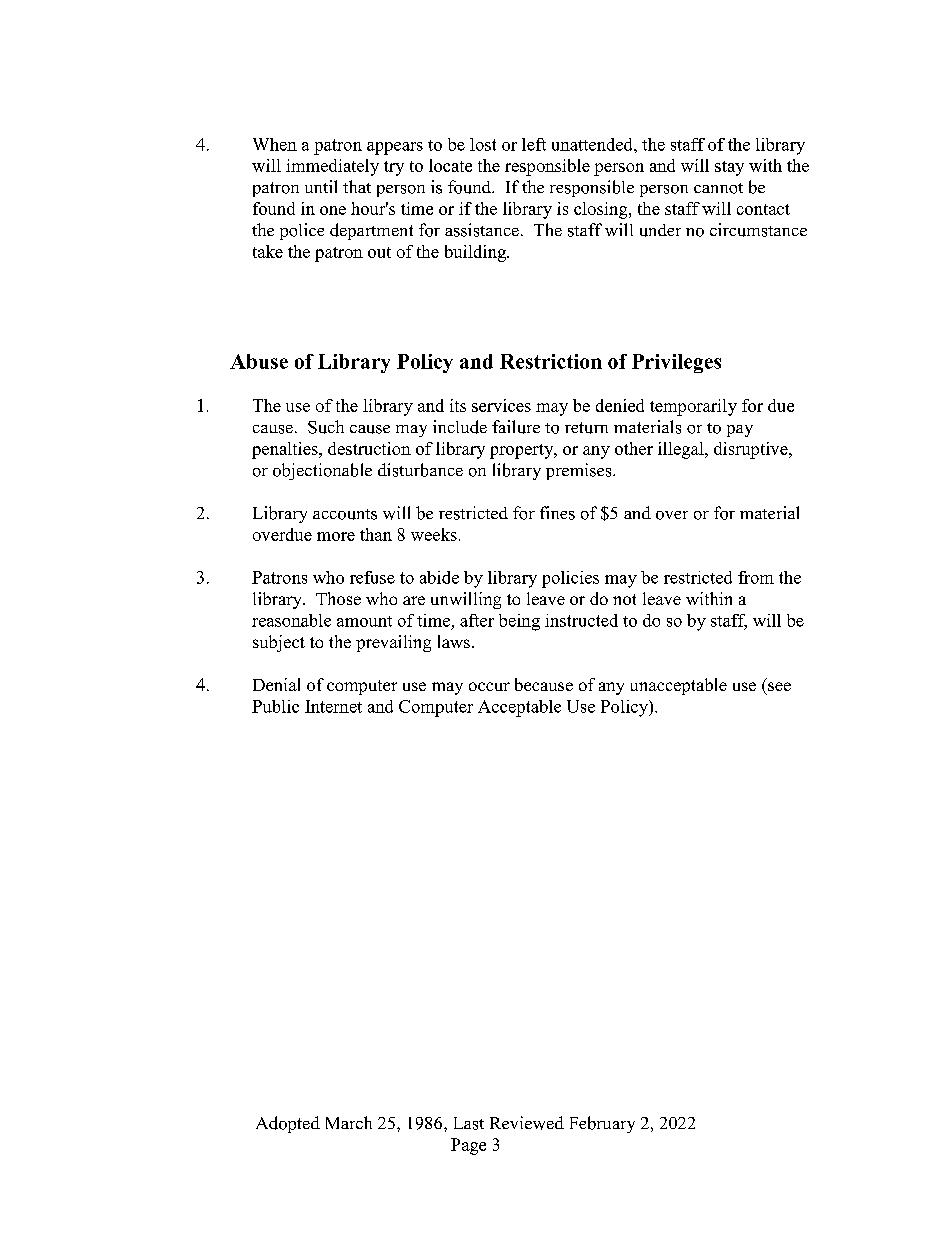 The width and height of the page is (952, 1233). Describe the element at coordinates (729, 168) in the page. I see `stay` at that location.
